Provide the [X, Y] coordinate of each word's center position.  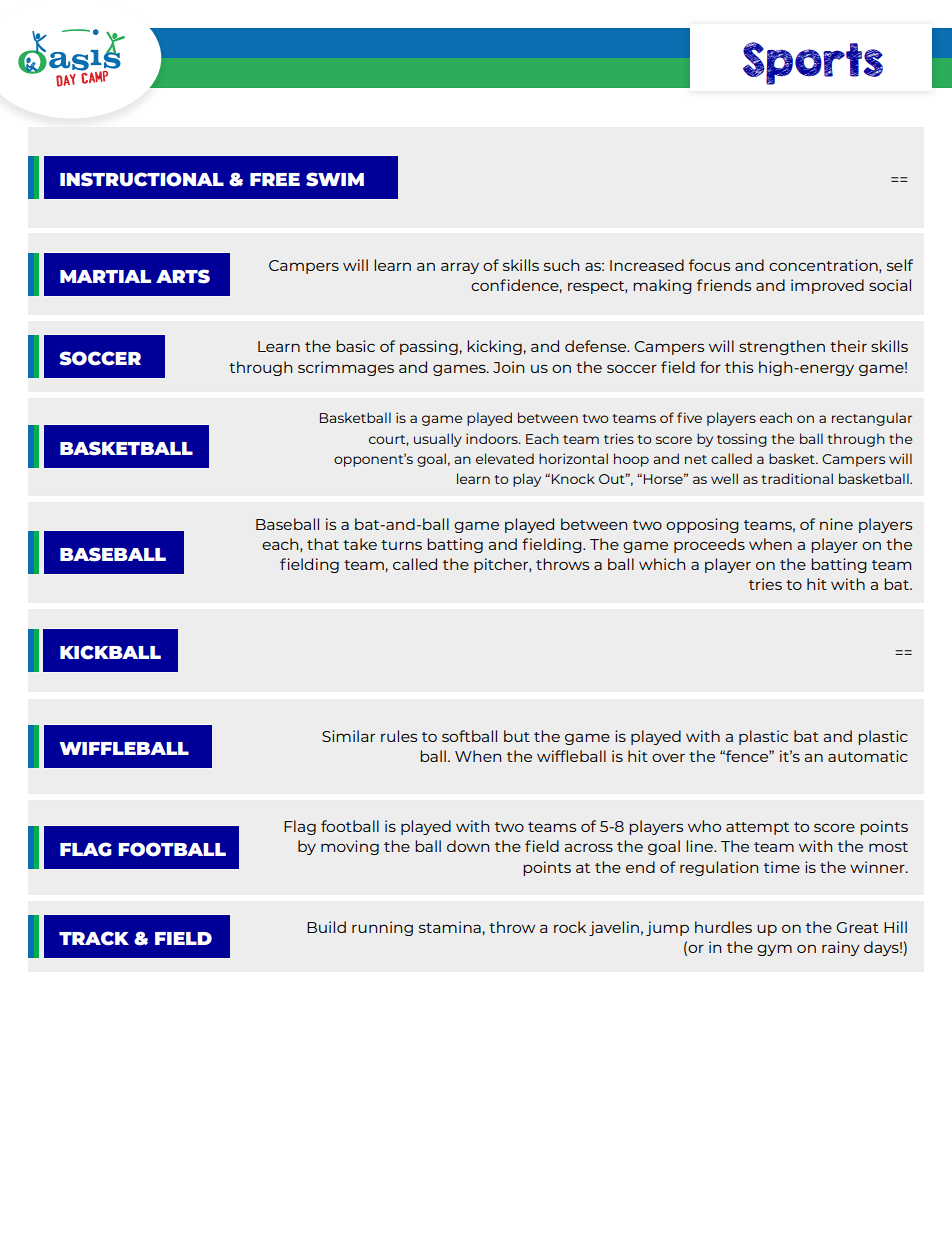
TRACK [94, 938]
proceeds [709, 545]
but [517, 736]
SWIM [335, 179]
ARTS [183, 276]
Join [508, 367]
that [323, 544]
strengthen [782, 347]
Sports [813, 63]
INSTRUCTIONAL [142, 179]
